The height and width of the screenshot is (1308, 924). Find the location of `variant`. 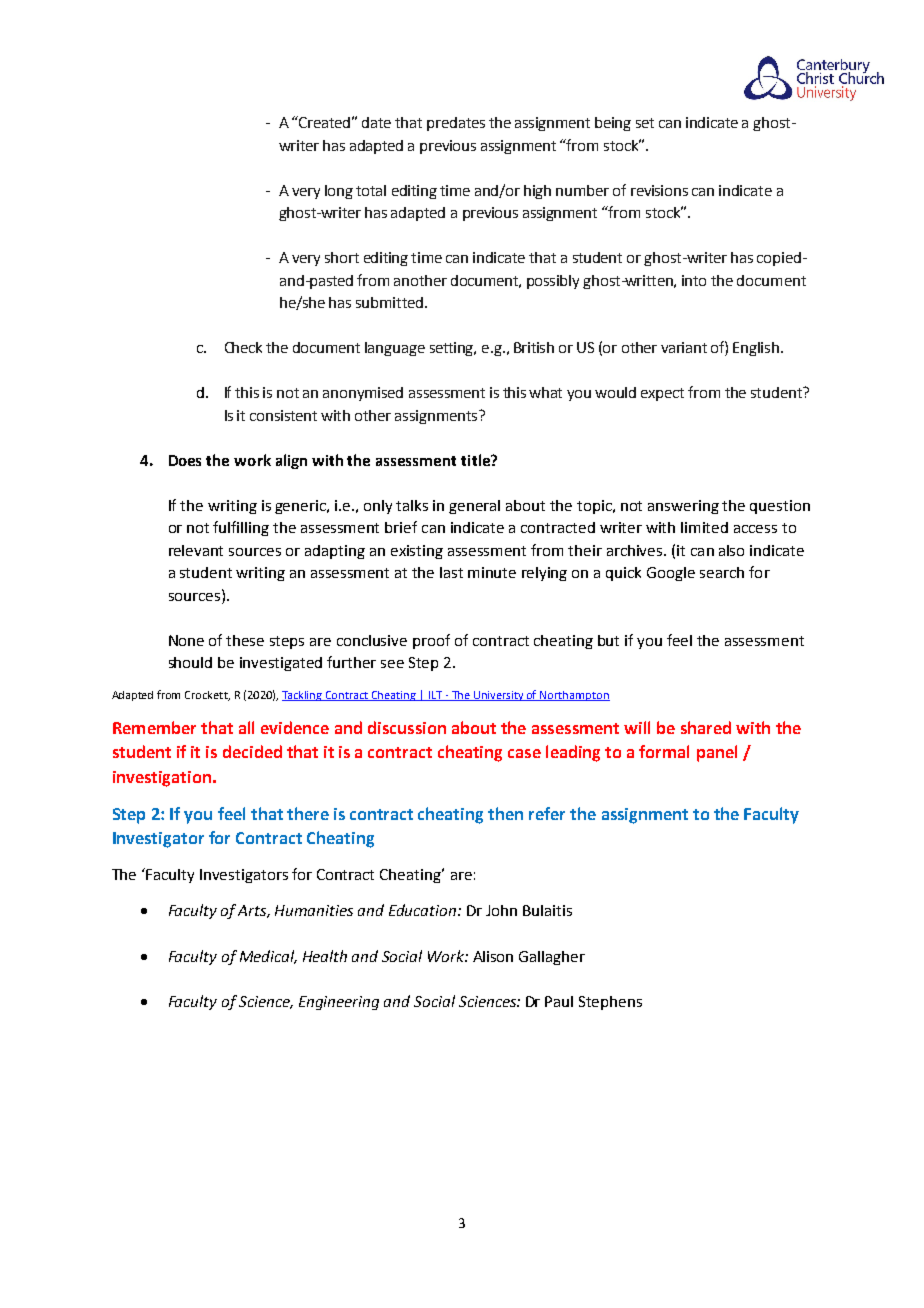

variant is located at coordinates (684, 347).
